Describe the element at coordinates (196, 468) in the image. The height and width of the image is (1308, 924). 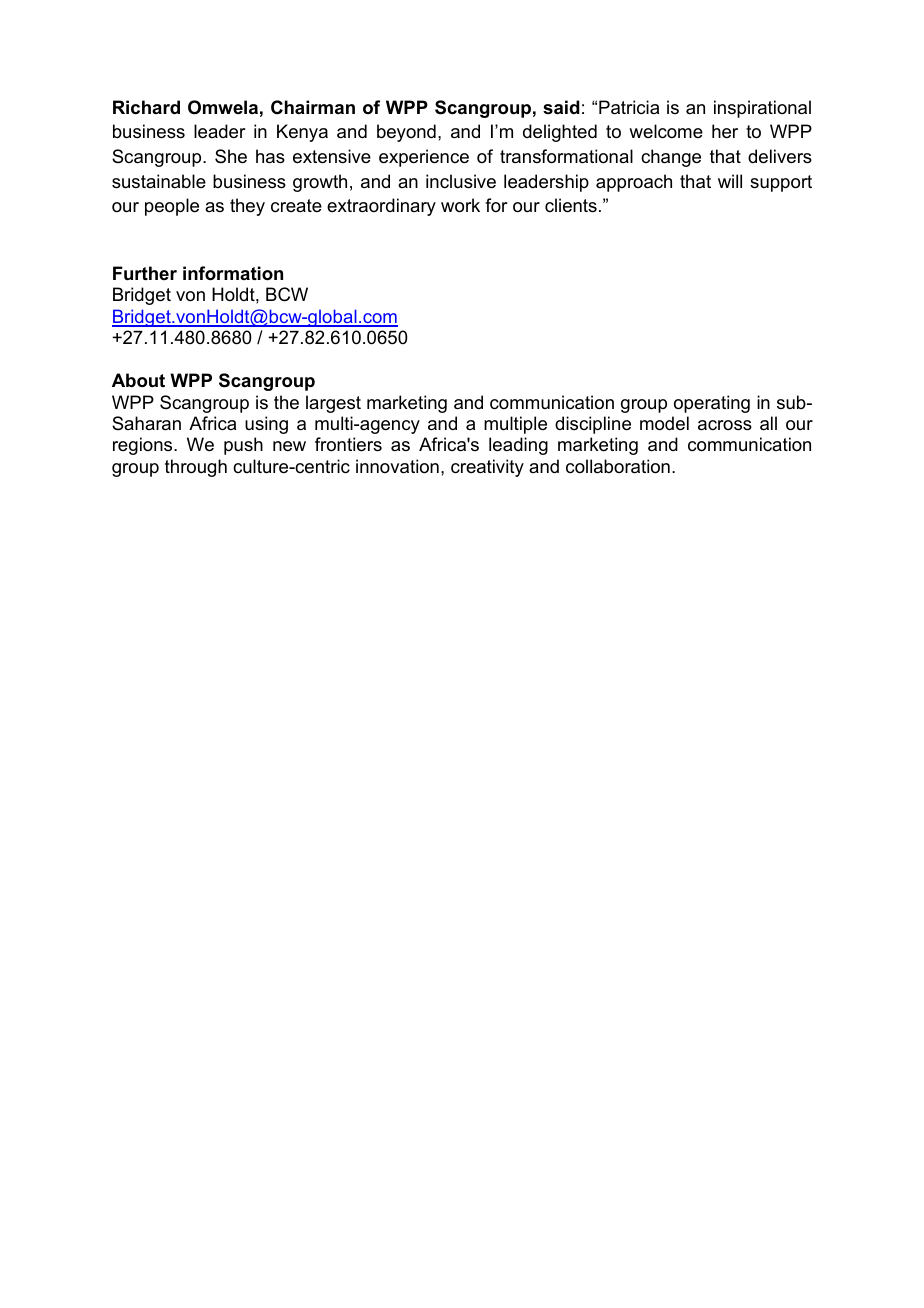
I see `through` at that location.
